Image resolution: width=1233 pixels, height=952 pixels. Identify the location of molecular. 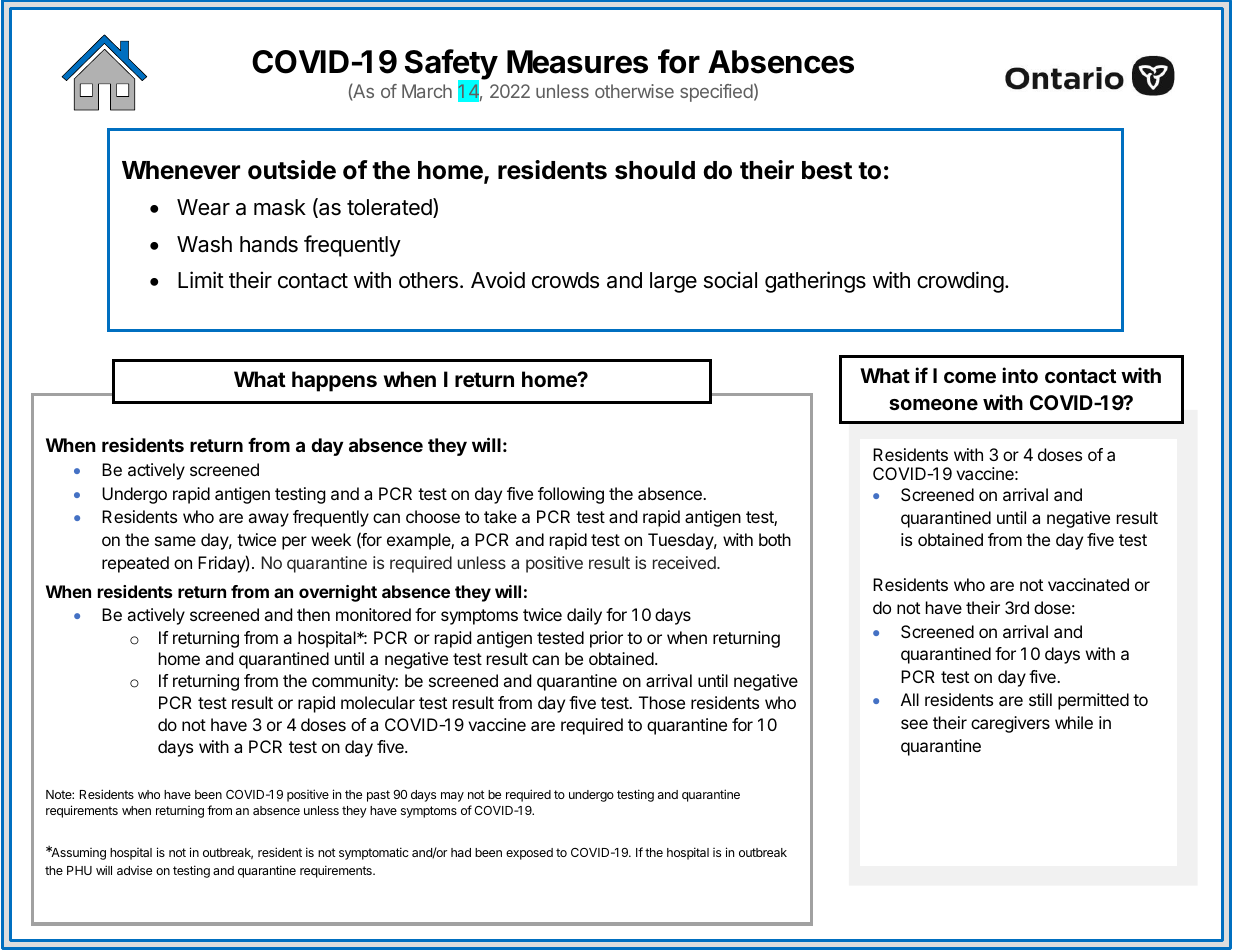
(378, 702).
